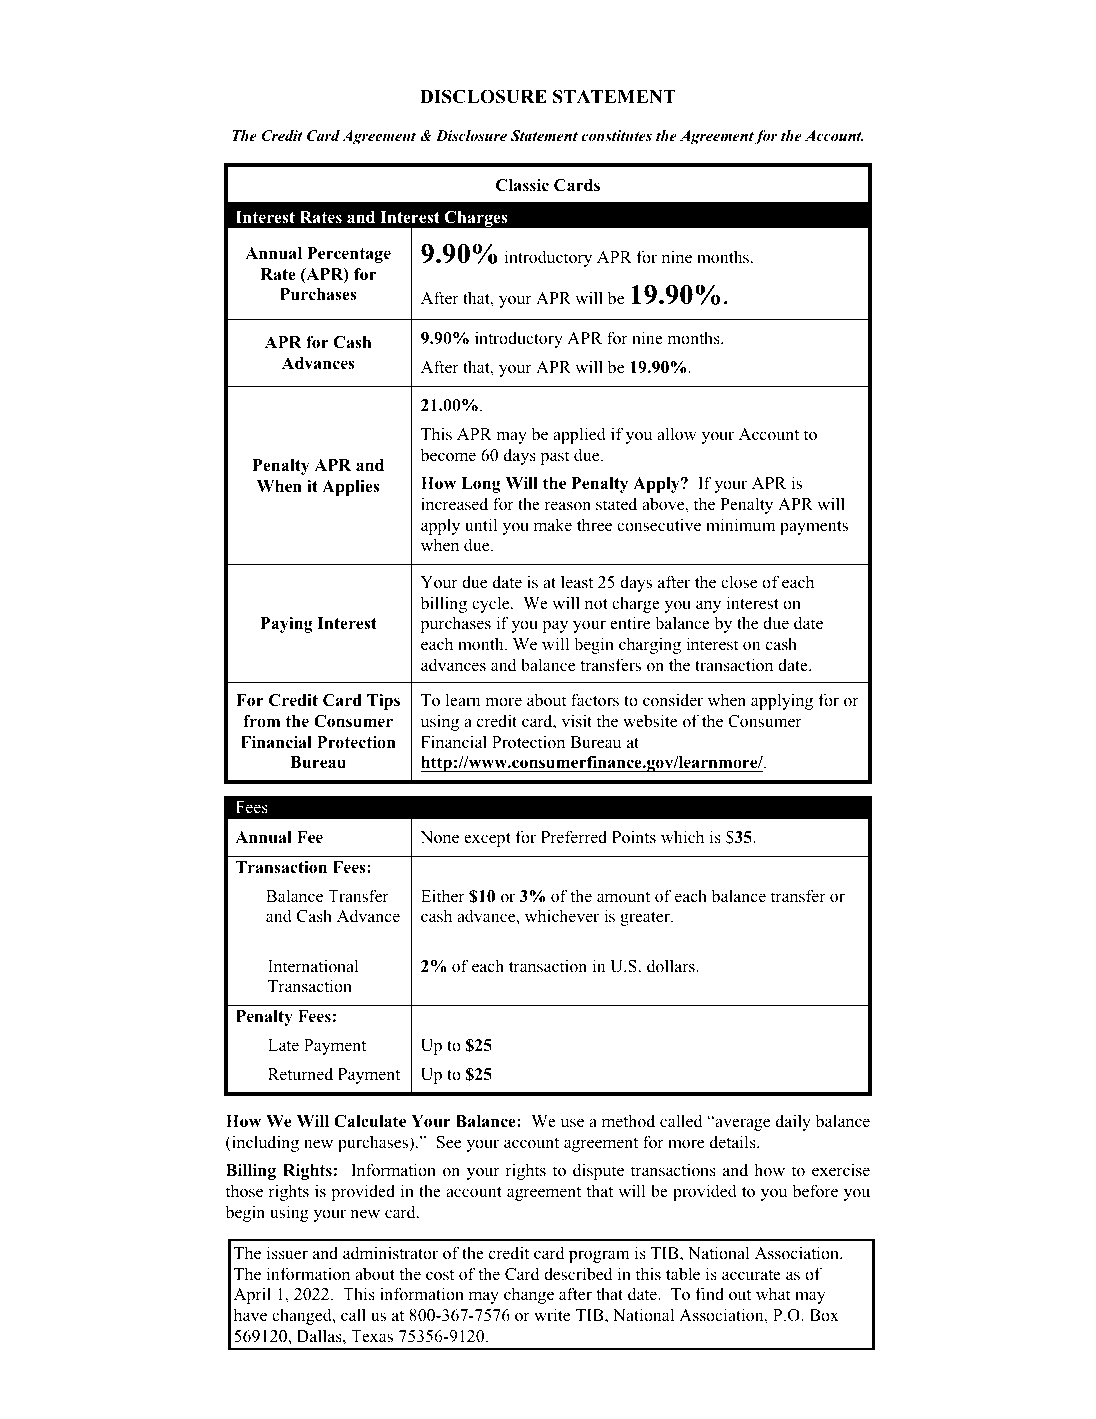 This document has width=1096, height=1419. I want to click on Applies, so click(350, 488).
